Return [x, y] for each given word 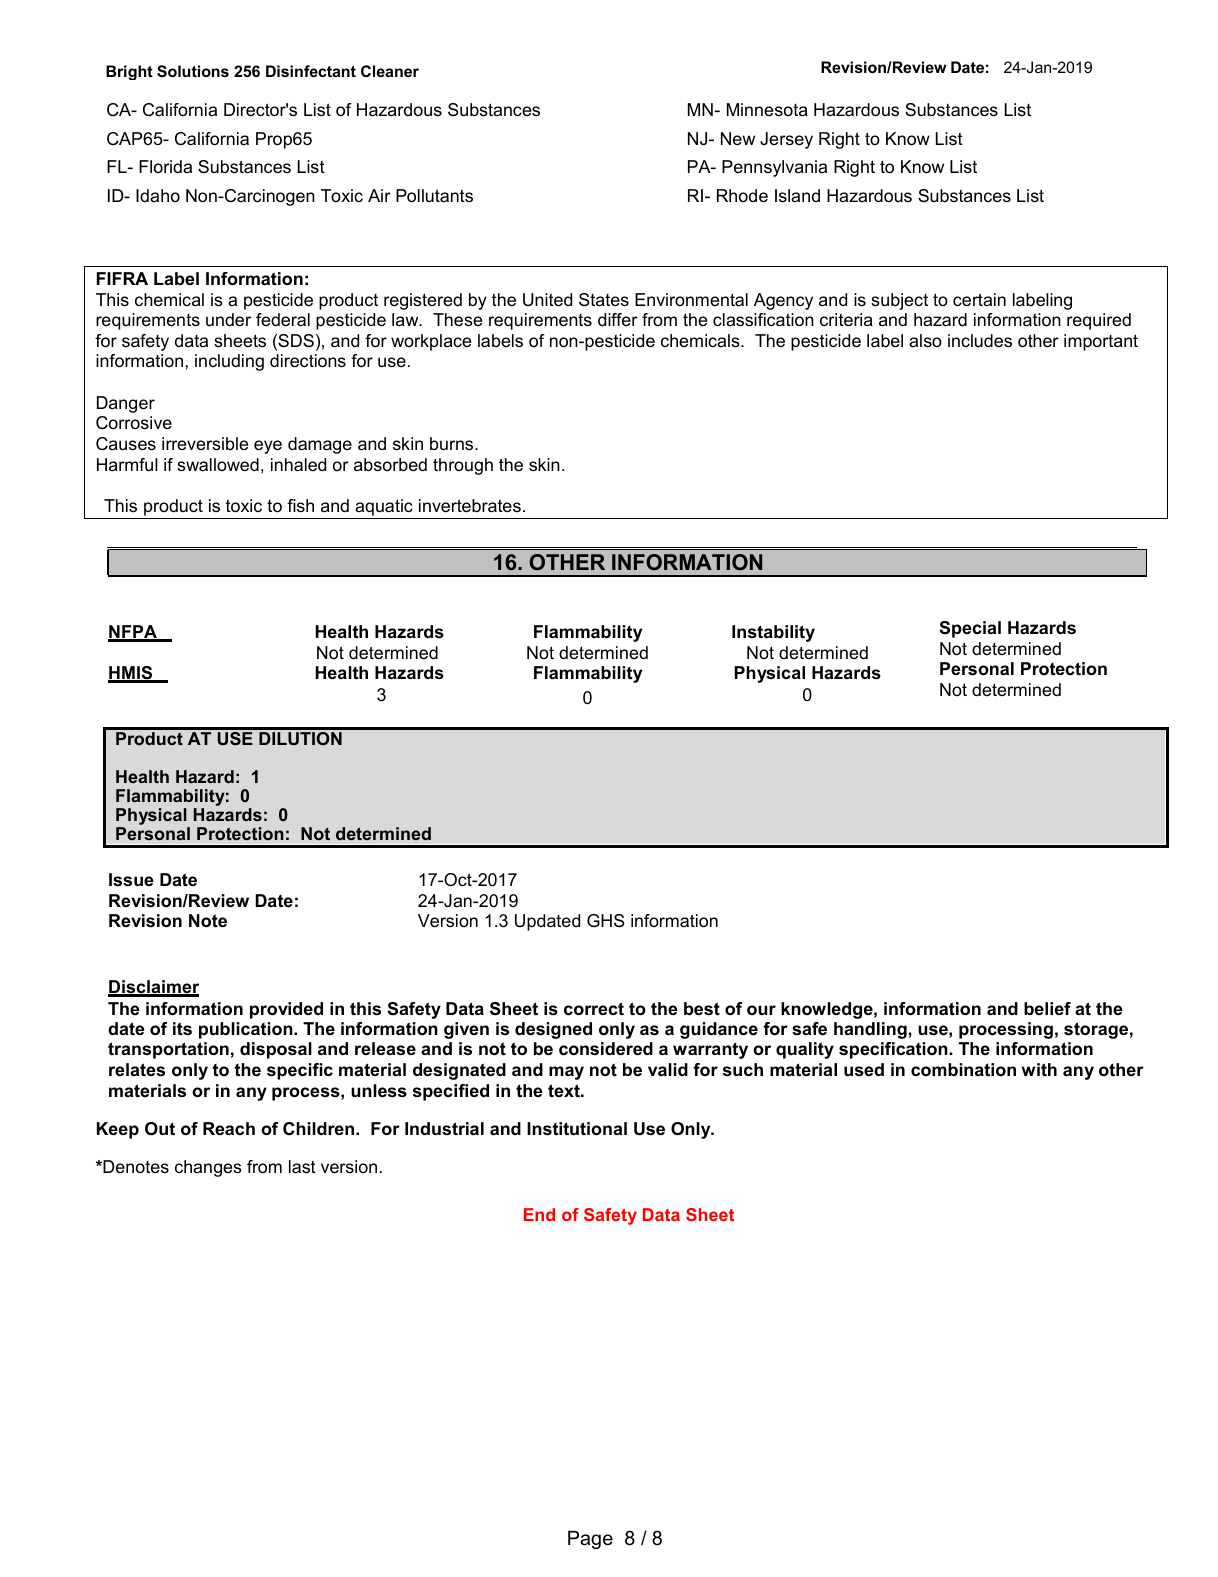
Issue [131, 879]
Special [970, 629]
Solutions [193, 71]
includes [980, 341]
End [539, 1214]
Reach [229, 1128]
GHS [606, 921]
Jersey [786, 140]
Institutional [577, 1129]
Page [590, 1540]
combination [963, 1069]
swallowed [218, 465]
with [1039, 1069]
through [463, 466]
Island [797, 195]
